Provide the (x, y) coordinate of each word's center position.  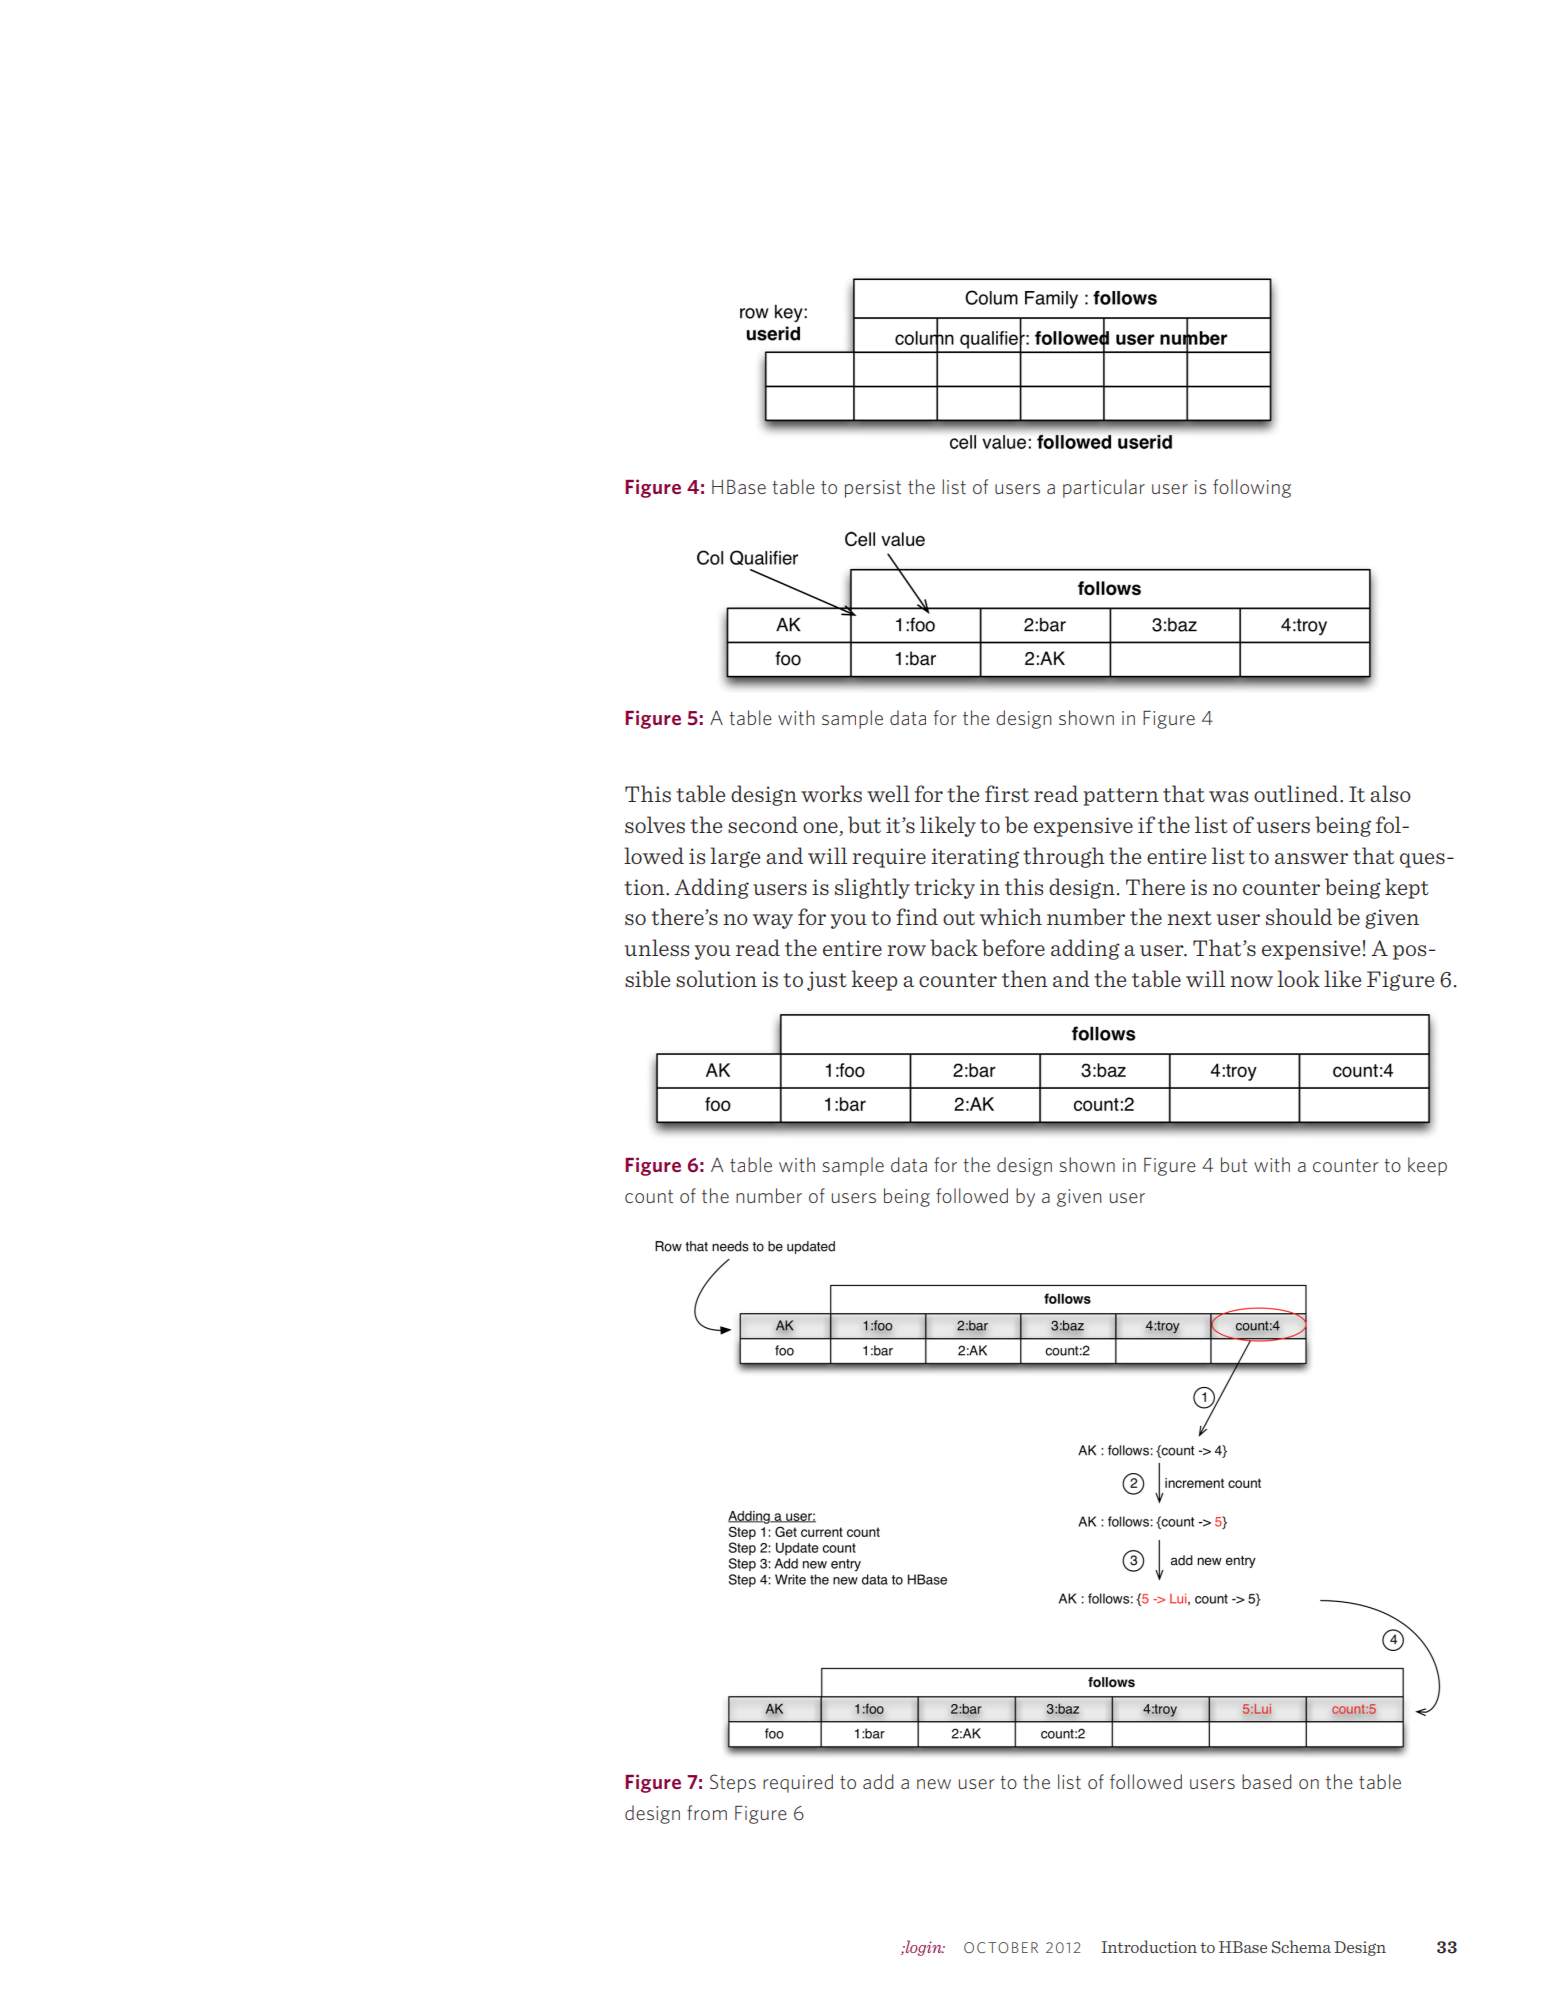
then (1025, 978)
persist (873, 489)
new (934, 1784)
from (707, 1812)
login (924, 1948)
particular (1104, 488)
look (1298, 978)
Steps (733, 1783)
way (773, 921)
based (1266, 1781)
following (1252, 488)
